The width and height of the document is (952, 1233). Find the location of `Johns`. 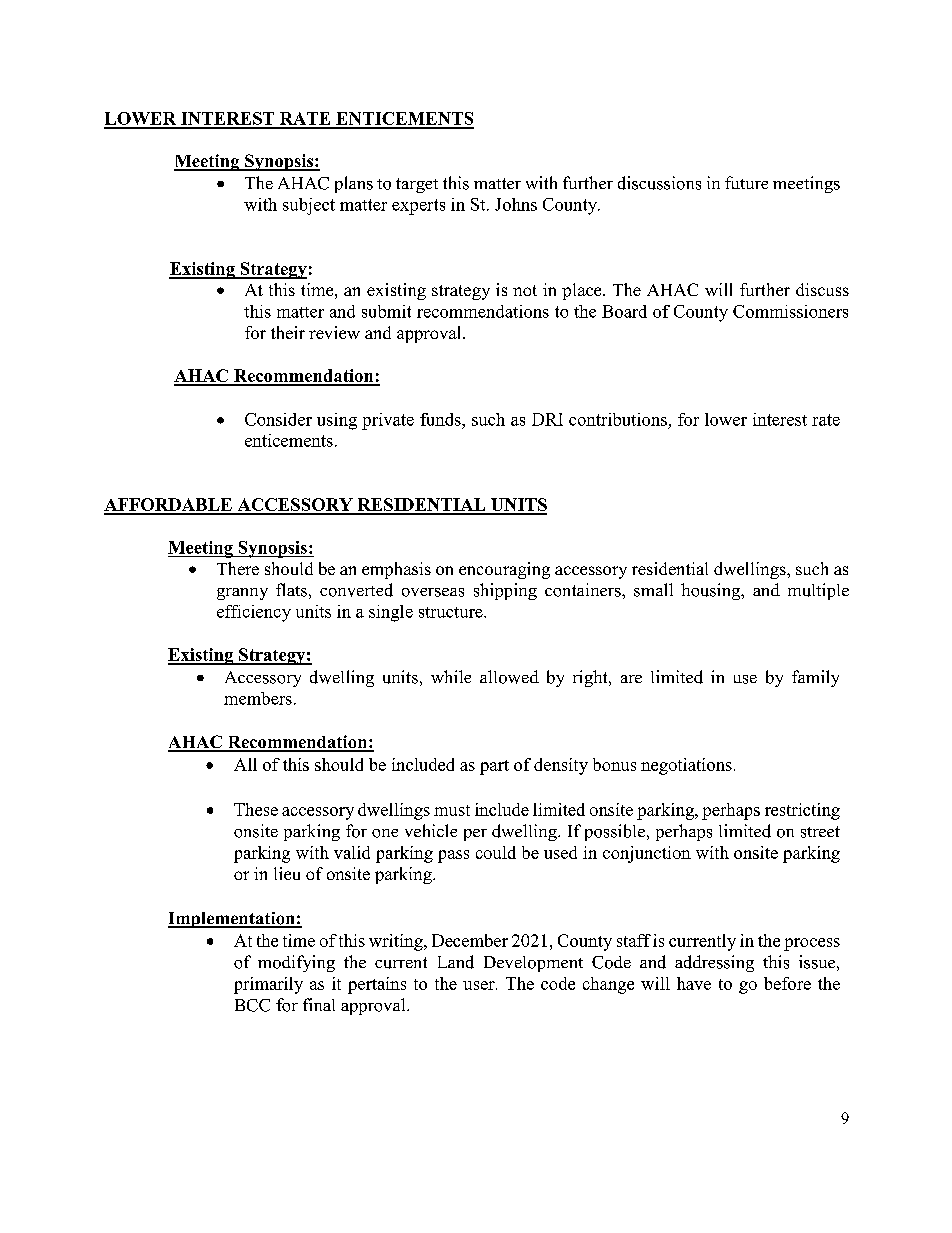

Johns is located at coordinates (516, 204).
